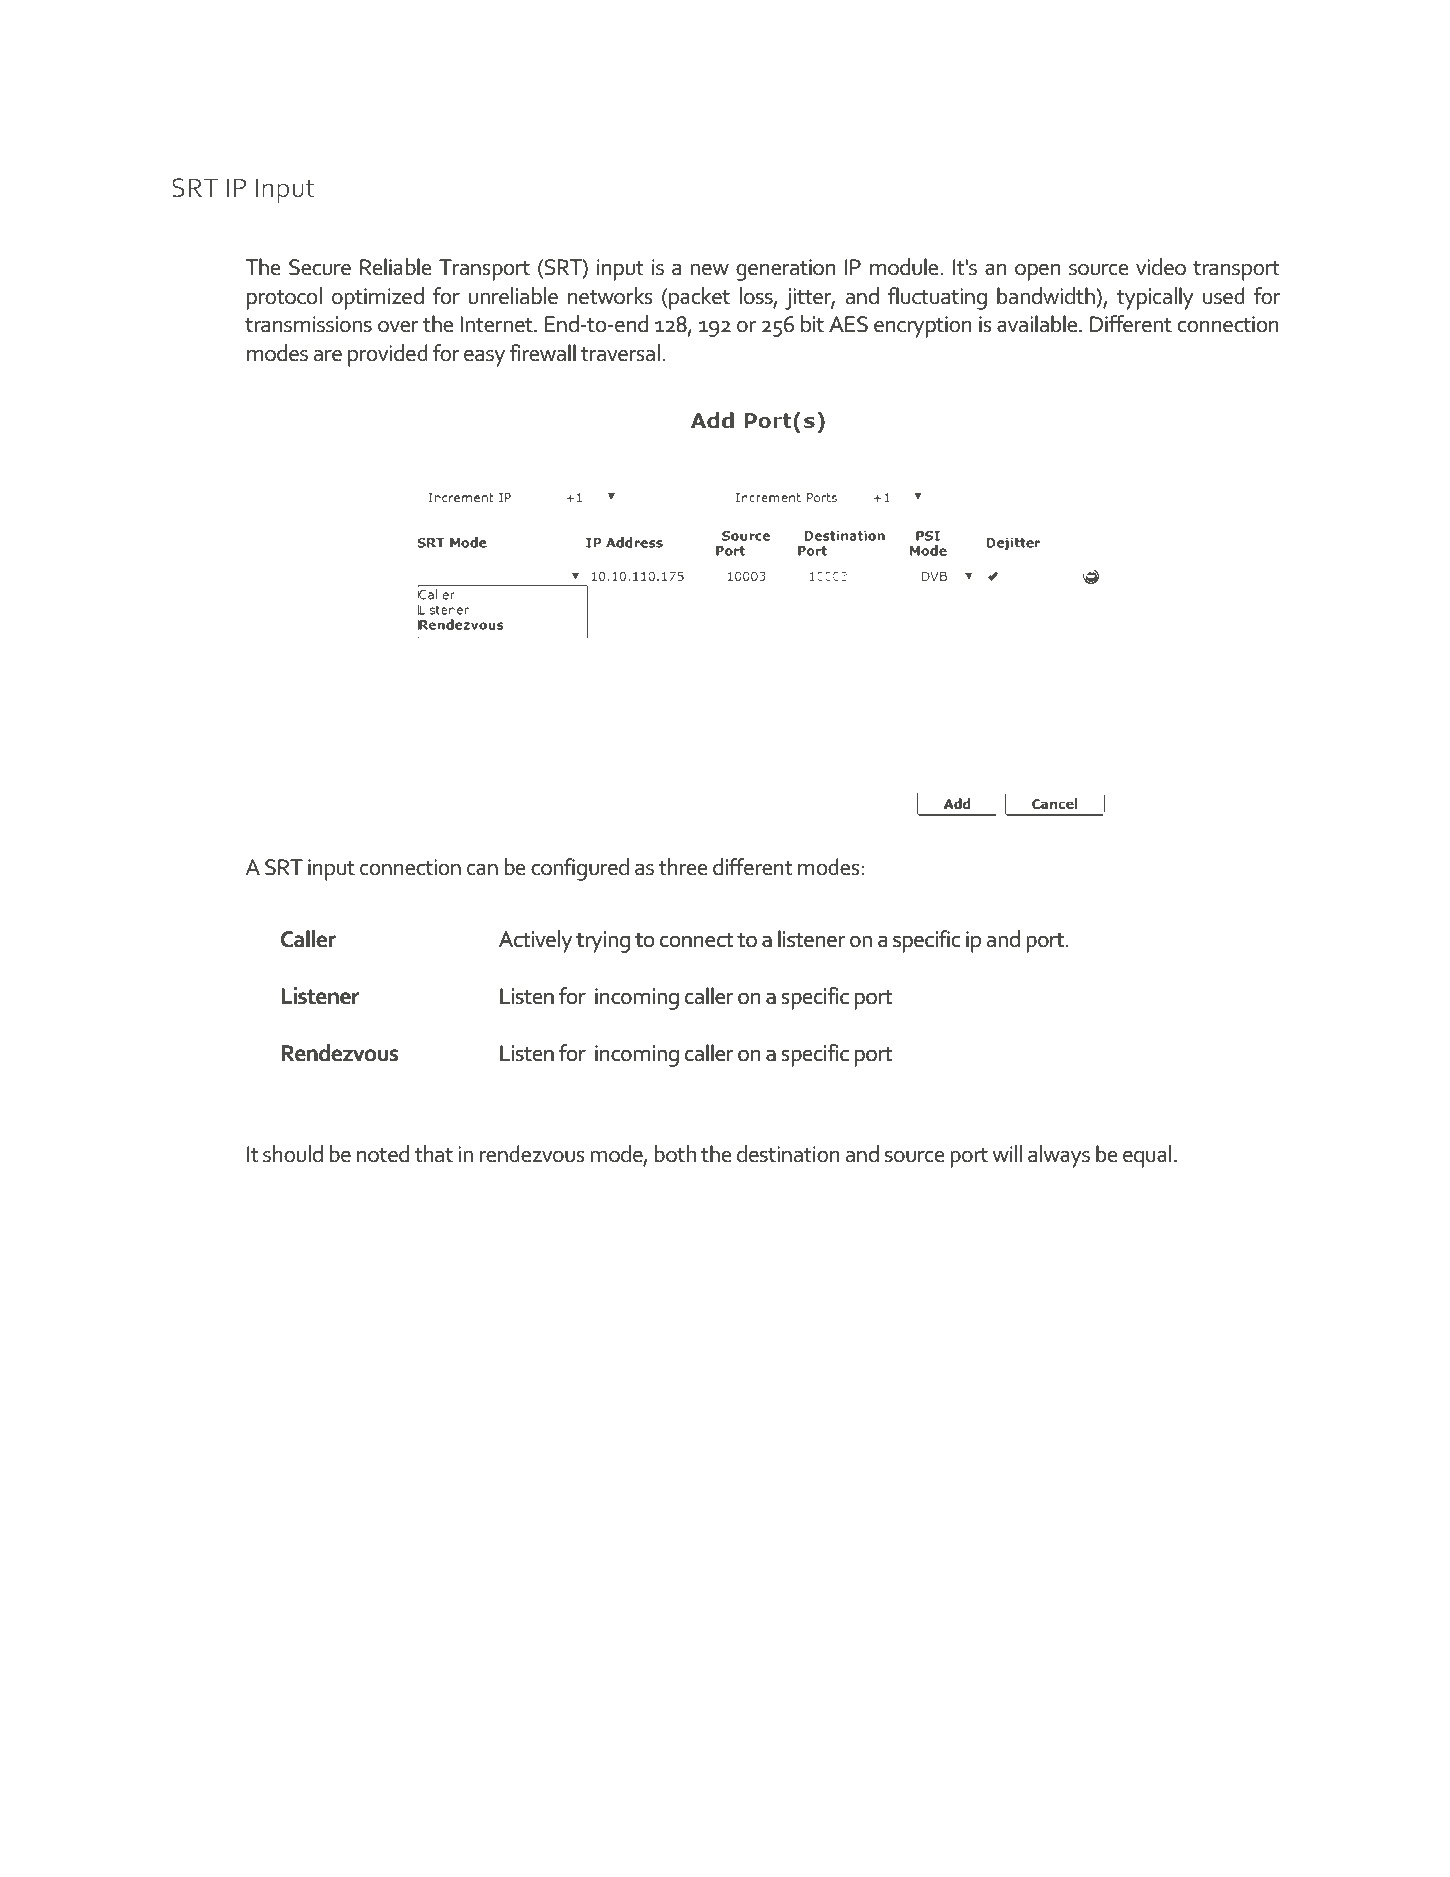 This screenshot has height=1877, width=1450. What do you see at coordinates (788, 1154) in the screenshot?
I see `destination` at bounding box center [788, 1154].
